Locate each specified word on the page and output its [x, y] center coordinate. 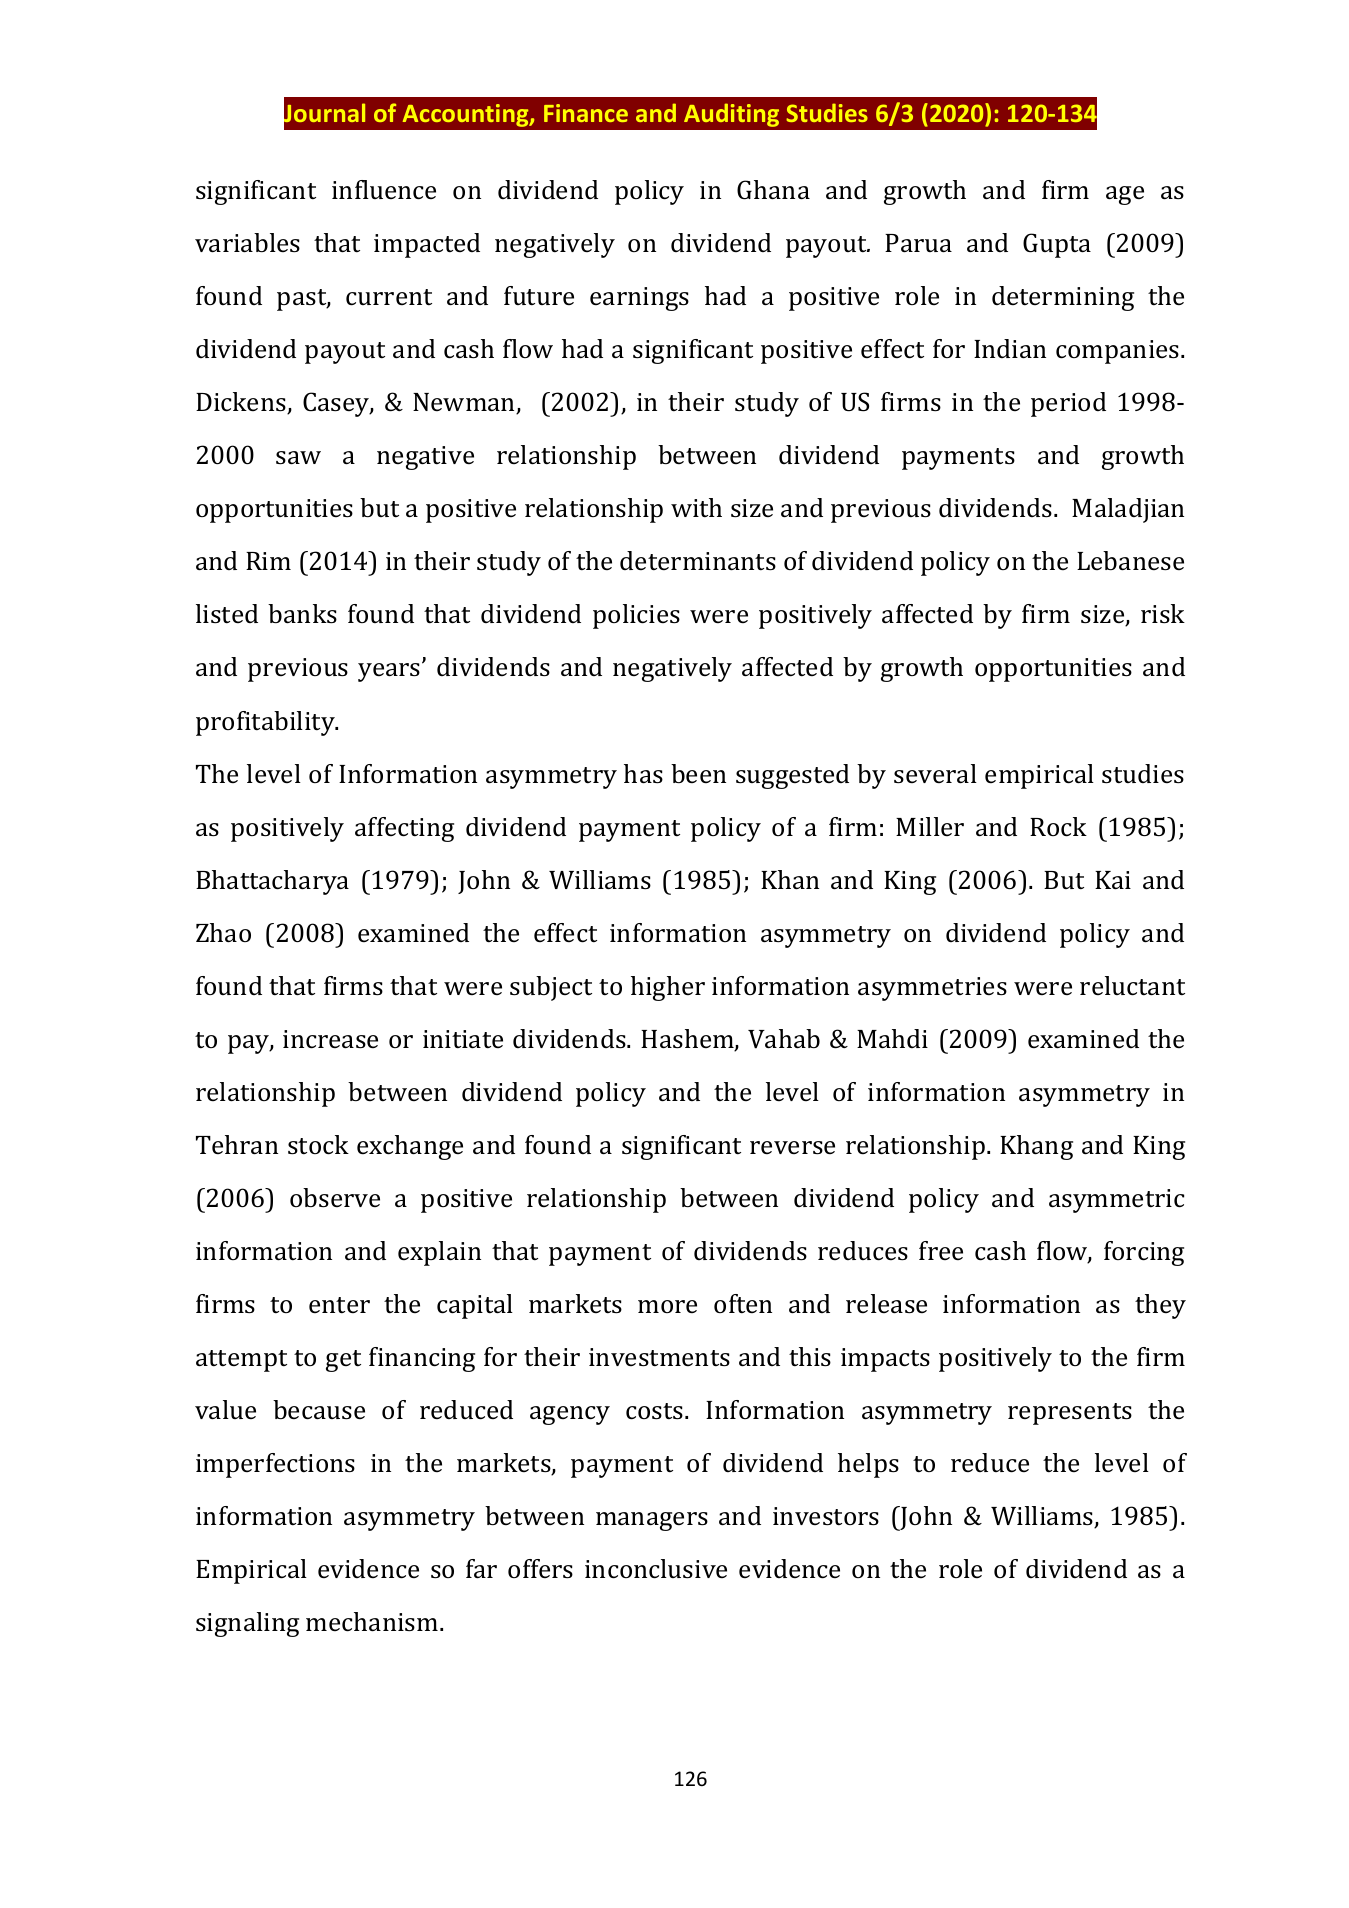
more [667, 1306]
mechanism [373, 1622]
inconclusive [656, 1569]
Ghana [773, 190]
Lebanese [1130, 561]
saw [298, 458]
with [696, 507]
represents [1070, 1414]
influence [384, 190]
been [698, 773]
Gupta [1057, 245]
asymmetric [1116, 1201]
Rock [1058, 827]
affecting [404, 829]
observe [335, 1198]
